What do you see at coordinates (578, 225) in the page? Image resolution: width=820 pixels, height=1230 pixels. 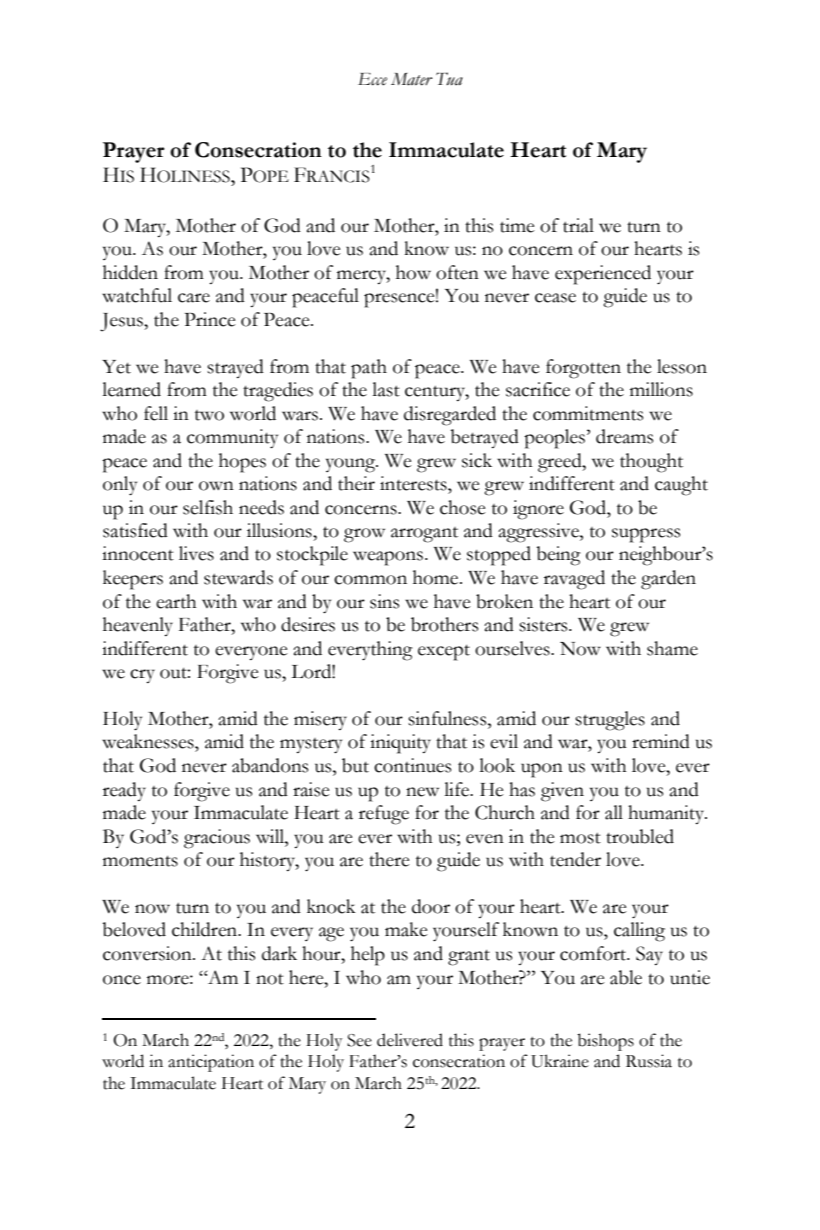 I see `trial` at bounding box center [578, 225].
